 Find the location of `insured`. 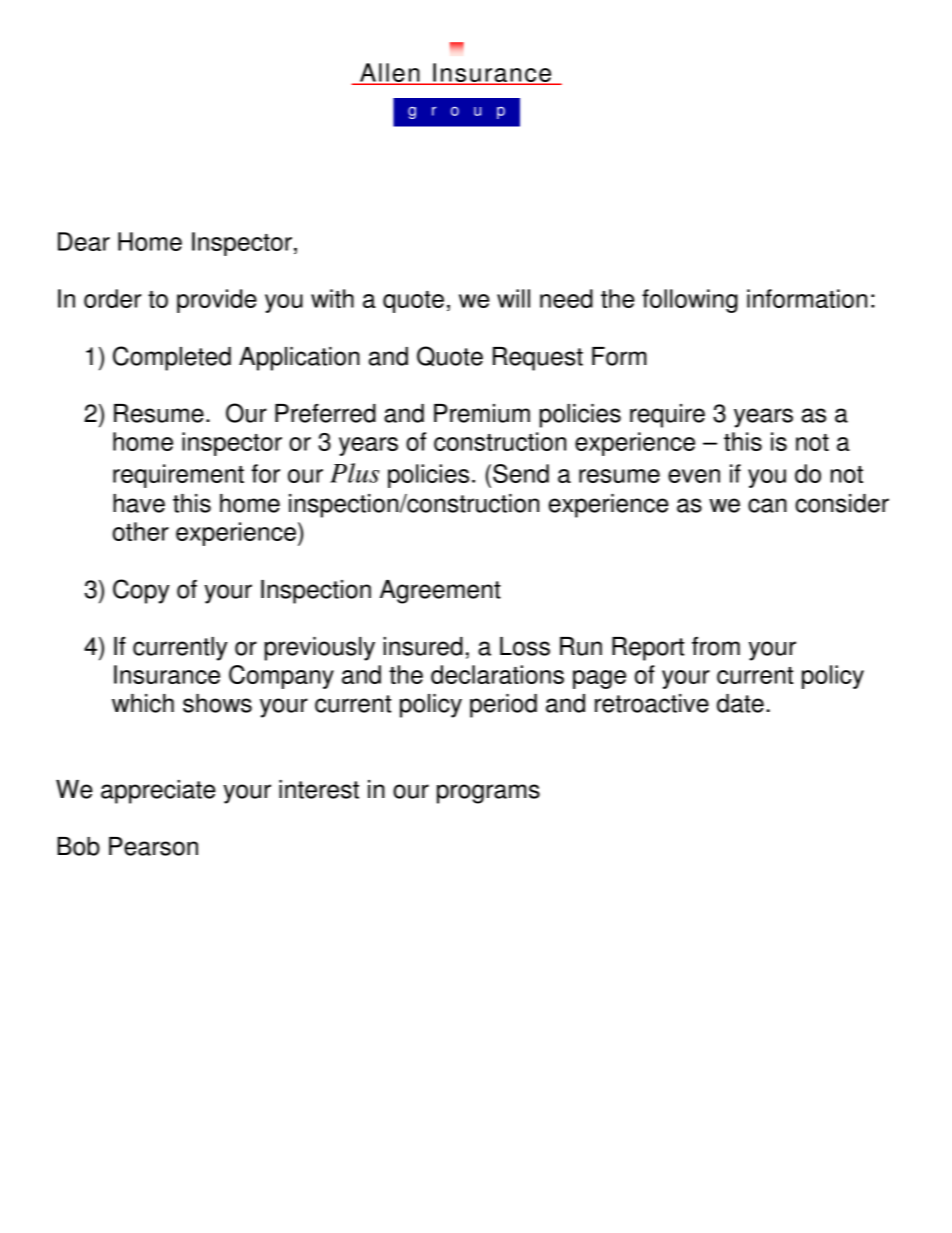

insured is located at coordinates (423, 646).
